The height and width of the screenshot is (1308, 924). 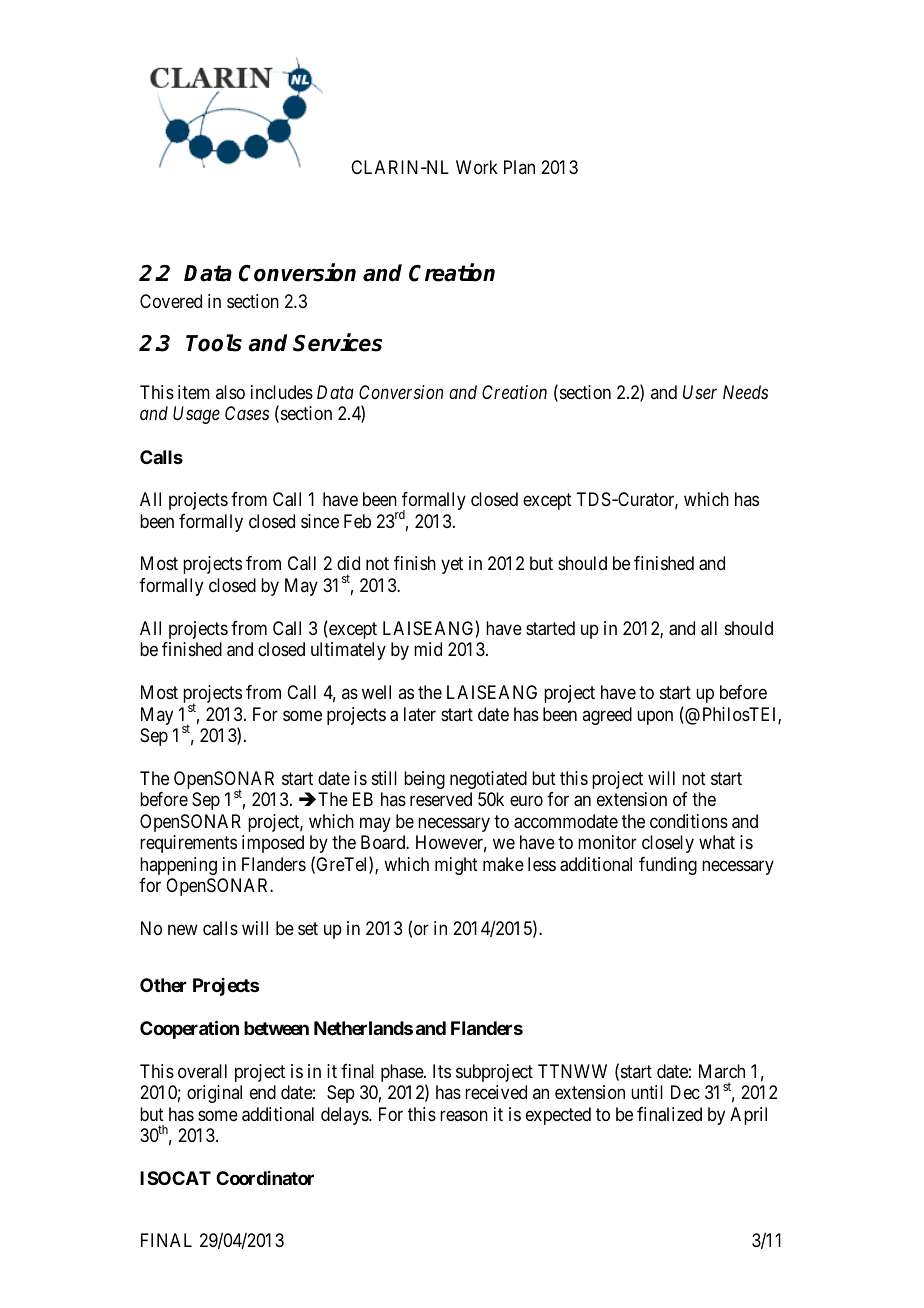 What do you see at coordinates (519, 167) in the screenshot?
I see `Plan` at bounding box center [519, 167].
